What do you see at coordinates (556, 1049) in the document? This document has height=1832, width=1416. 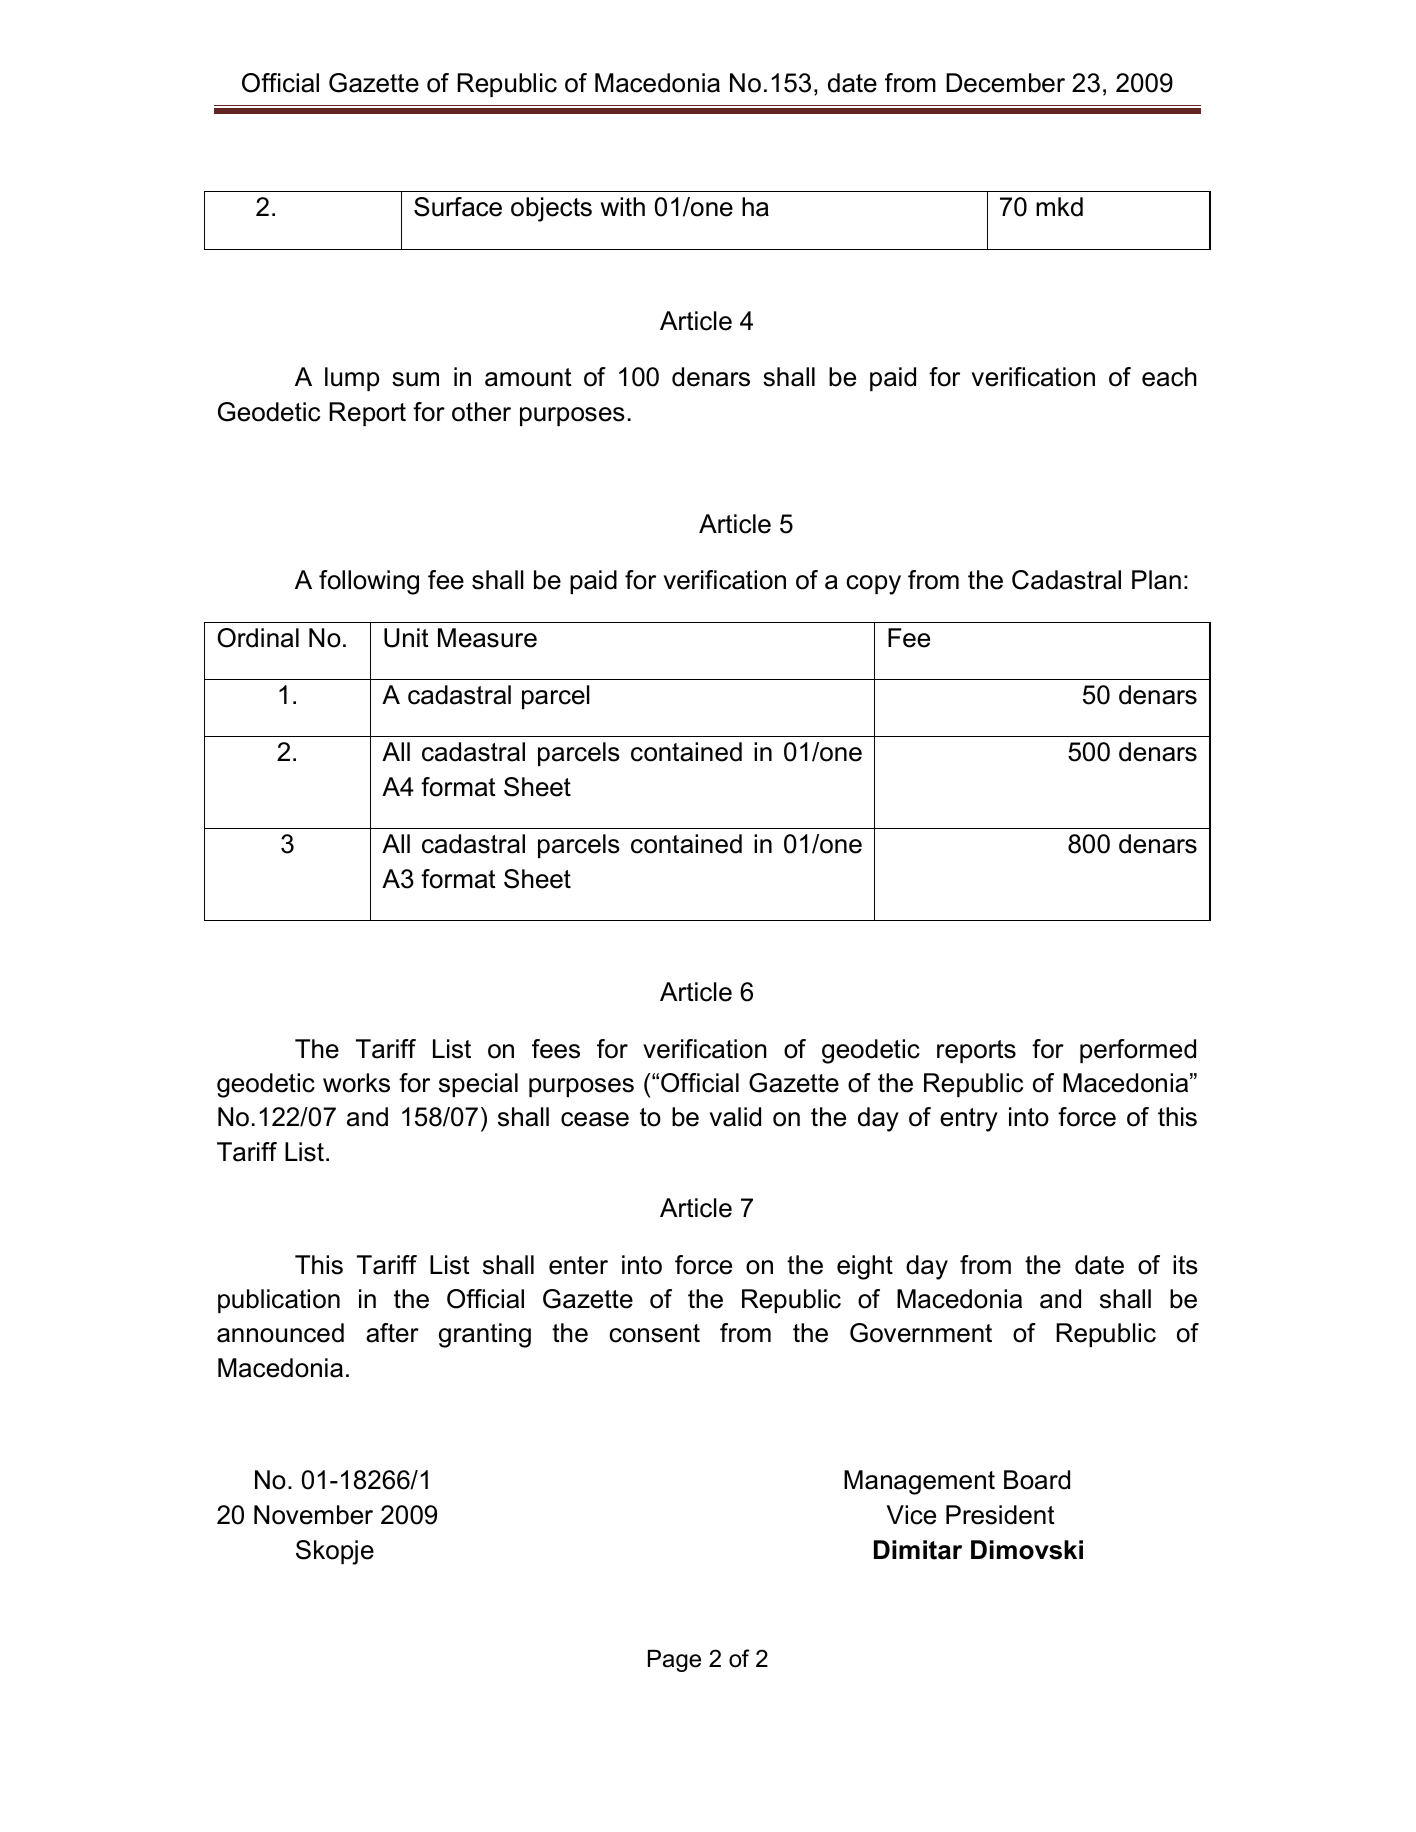 I see `fees` at bounding box center [556, 1049].
